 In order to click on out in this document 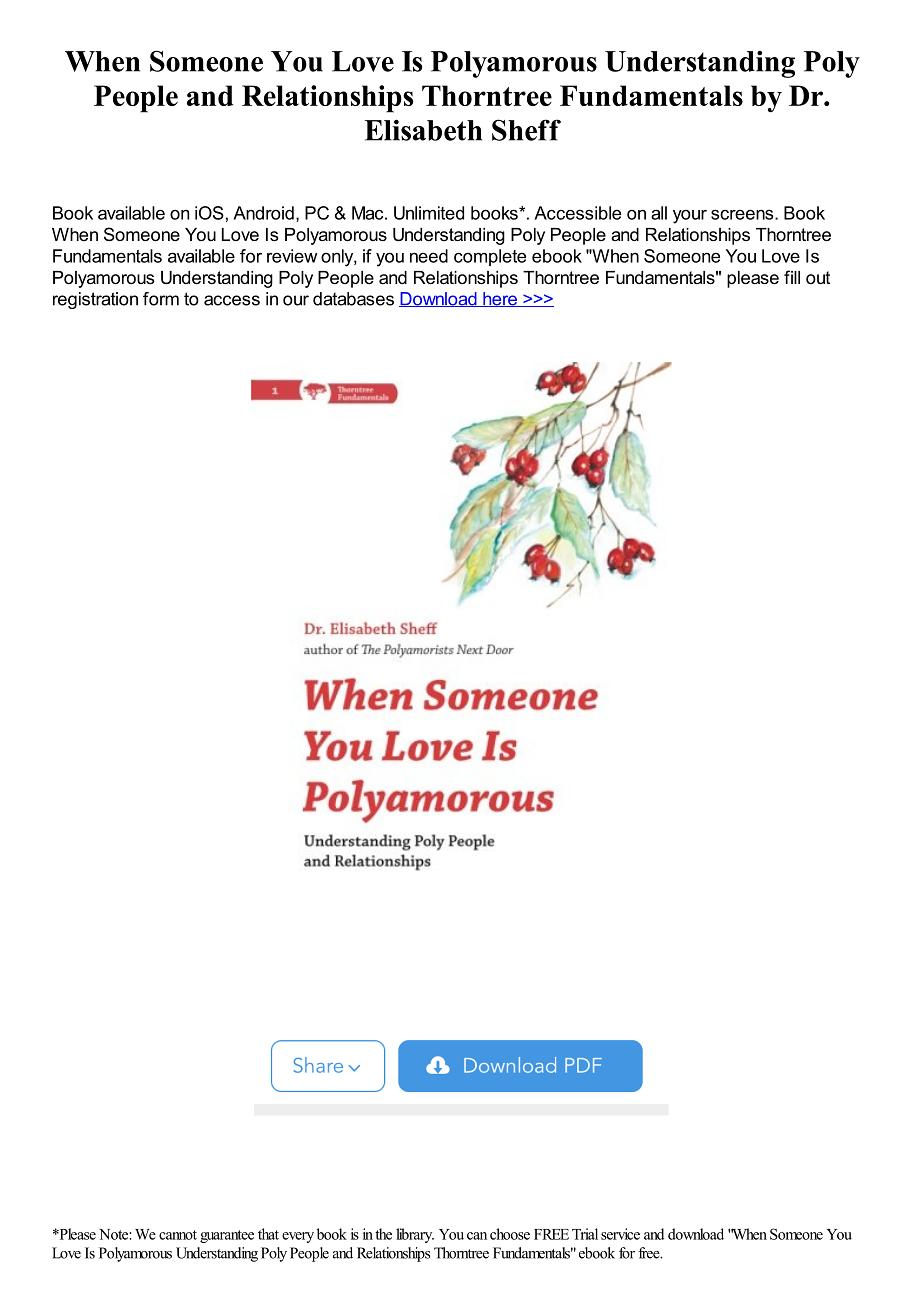, I will do `click(818, 277)`.
